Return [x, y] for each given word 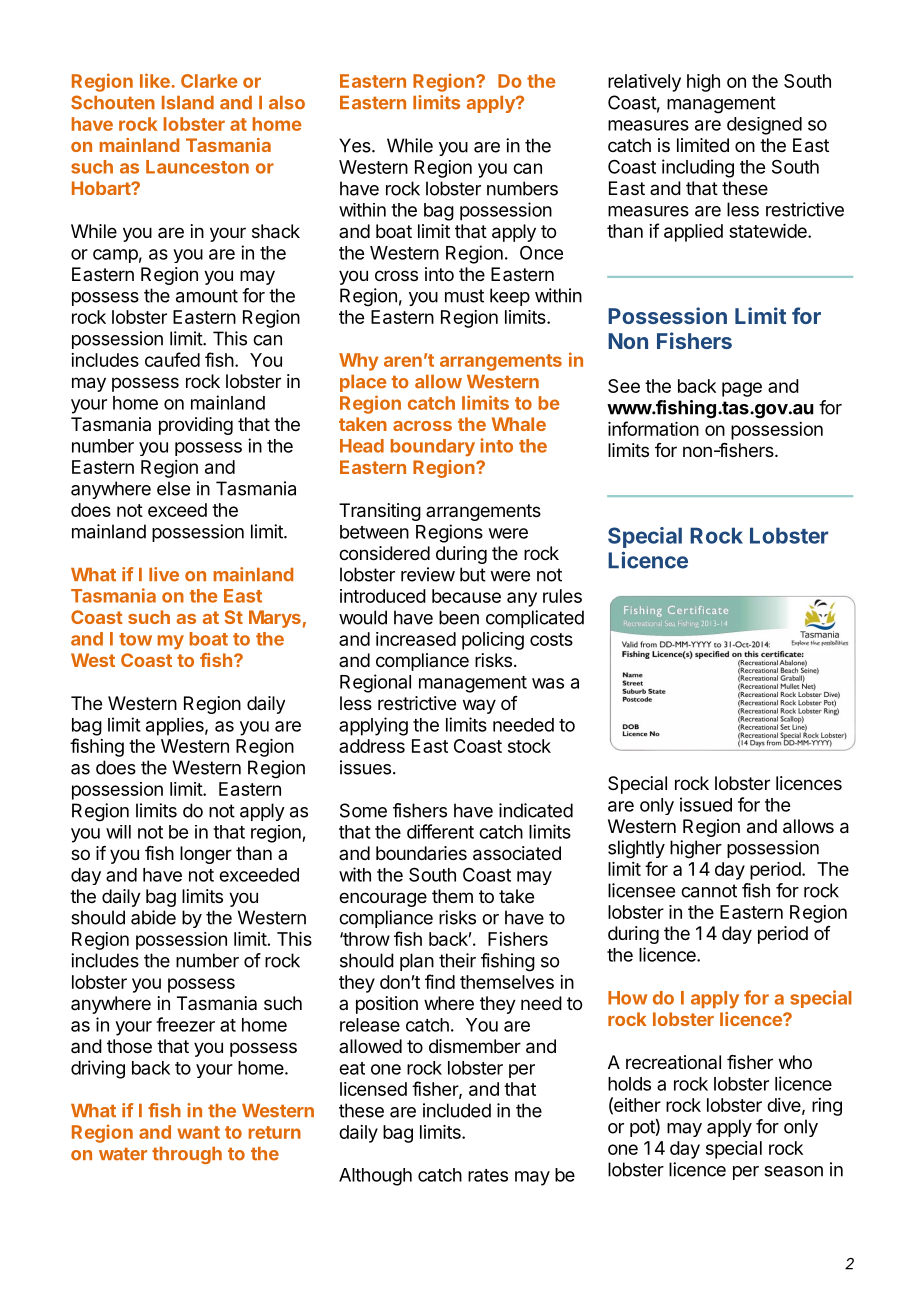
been [459, 617]
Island [188, 103]
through [187, 1155]
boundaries [421, 853]
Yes [356, 145]
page [742, 389]
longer [206, 855]
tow [135, 639]
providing [196, 426]
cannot [709, 891]
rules [562, 596]
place [363, 383]
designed [764, 126]
